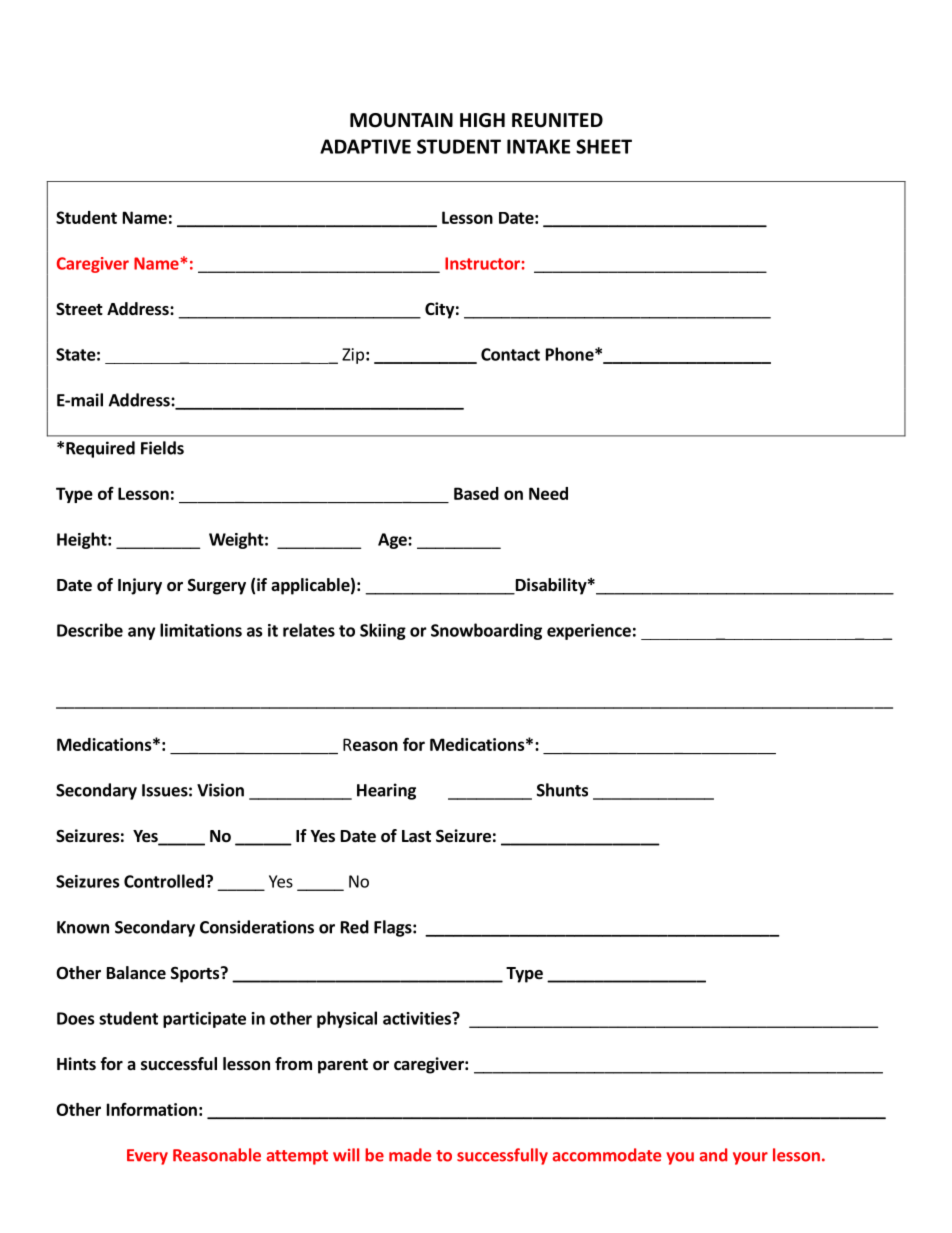  What do you see at coordinates (562, 790) in the screenshot?
I see `Shunts` at bounding box center [562, 790].
